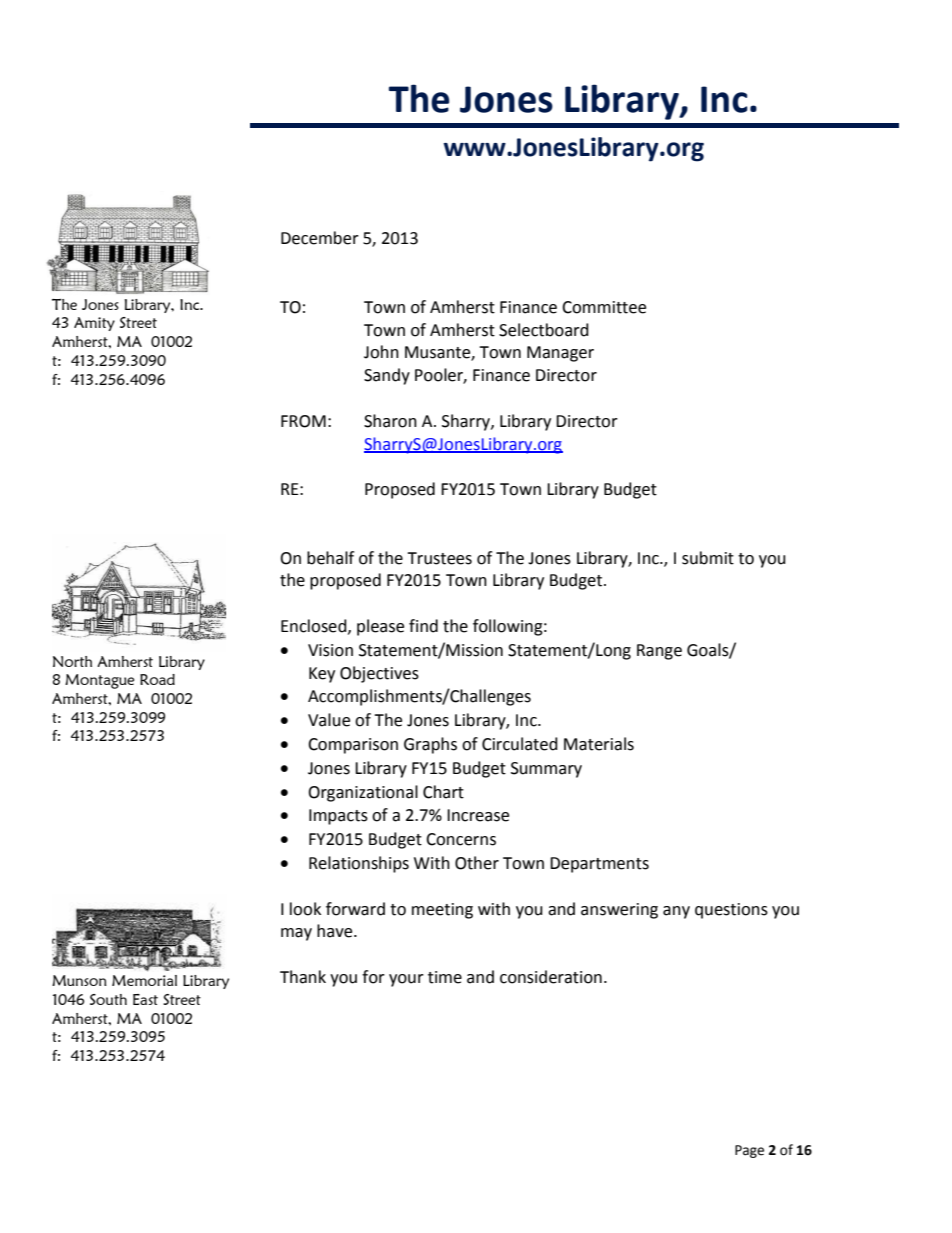  What do you see at coordinates (708, 558) in the page?
I see `submit` at bounding box center [708, 558].
